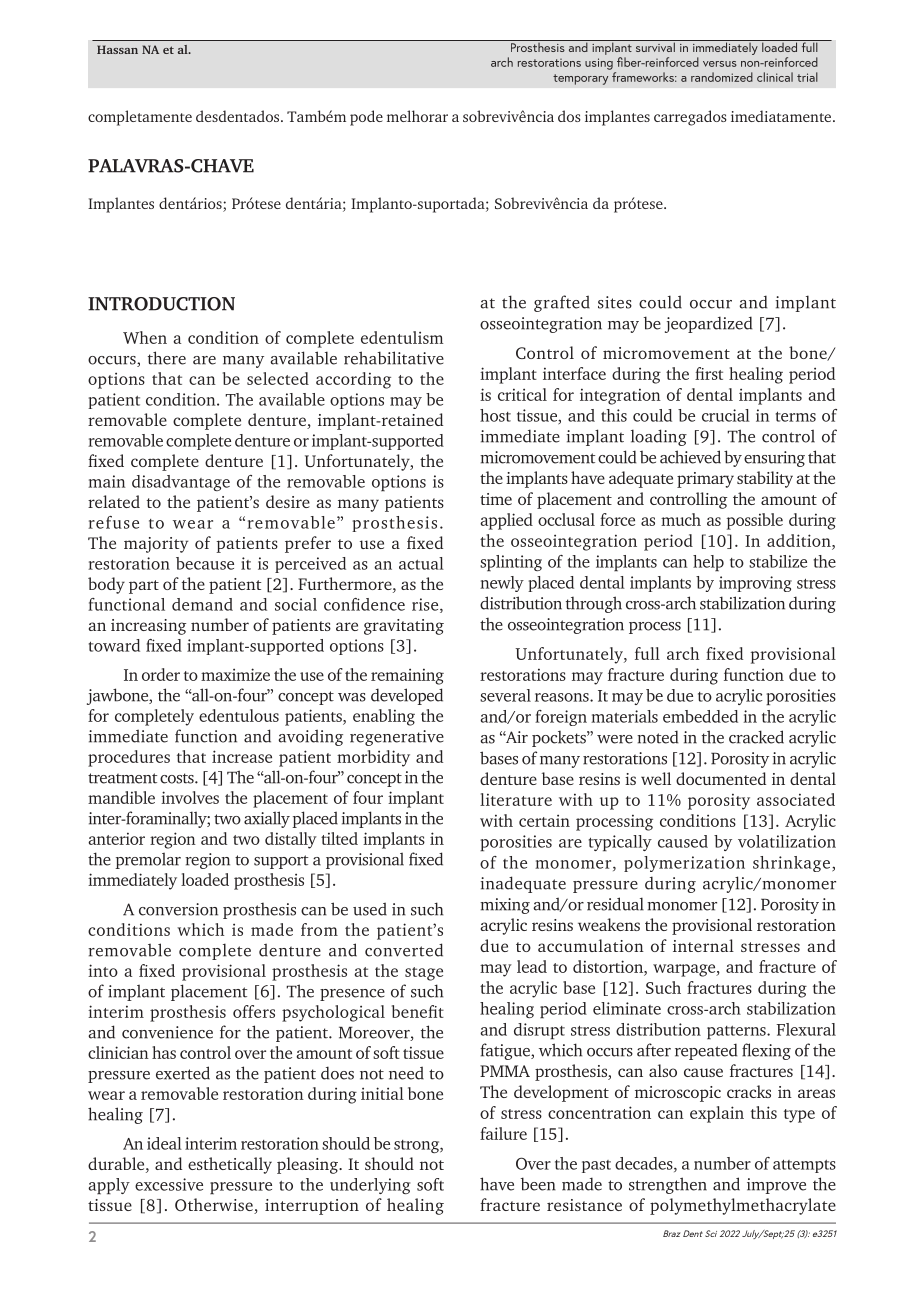 This screenshot has height=1308, width=924. Describe the element at coordinates (705, 480) in the screenshot. I see `primary` at that location.
